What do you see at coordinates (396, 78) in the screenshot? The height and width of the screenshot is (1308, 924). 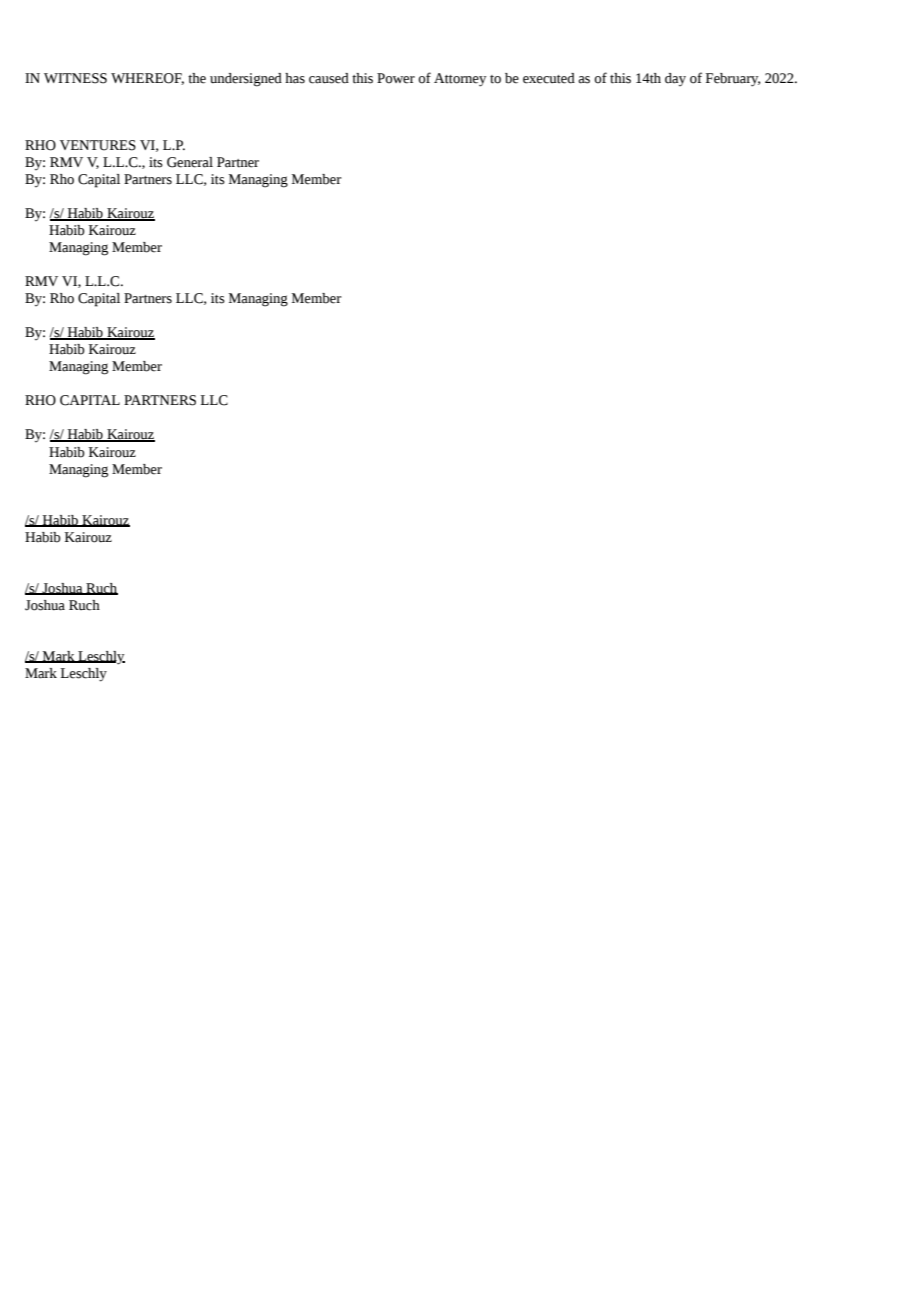 I see `Power` at bounding box center [396, 78].
